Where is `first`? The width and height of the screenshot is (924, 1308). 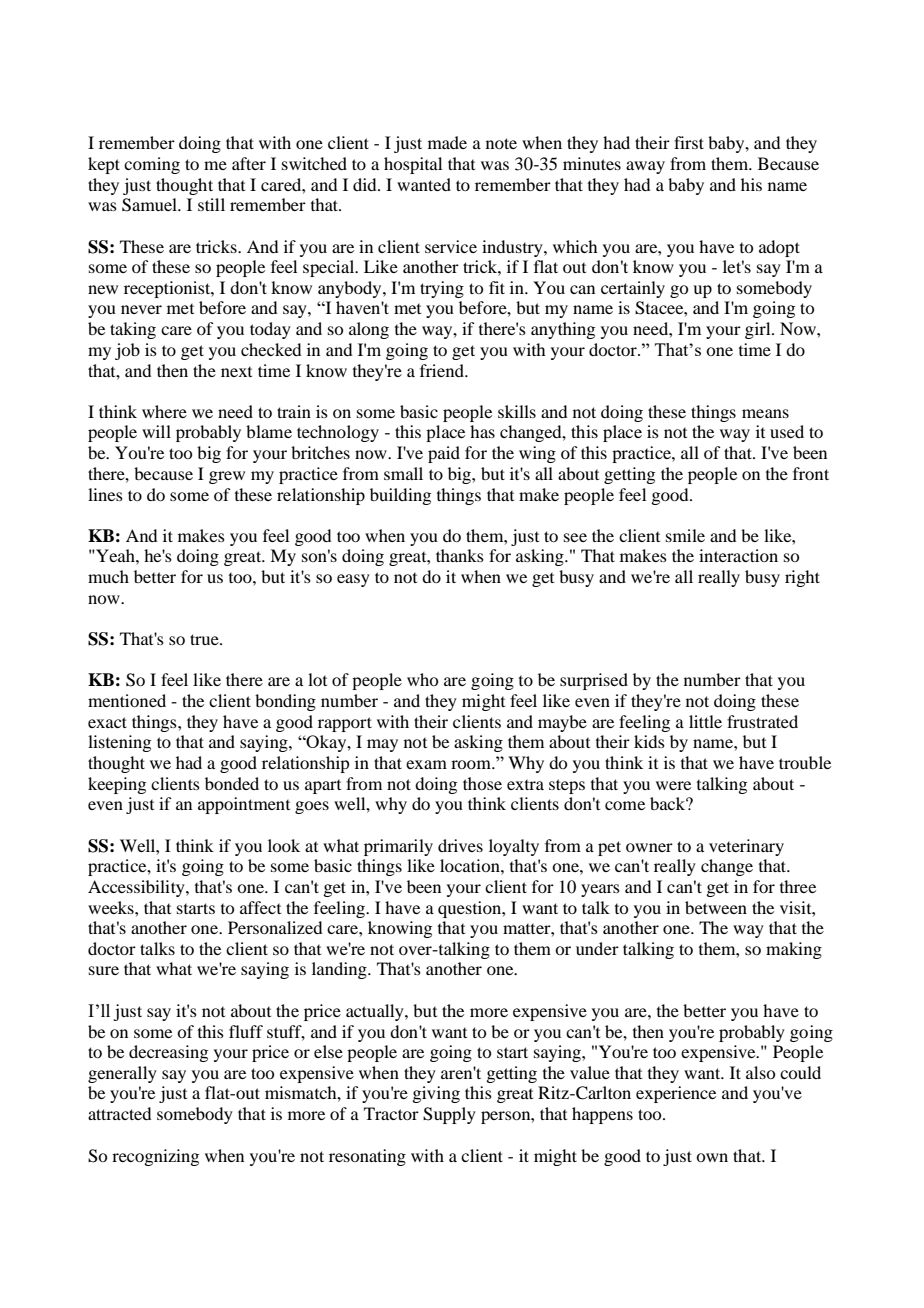 first is located at coordinates (689, 142).
